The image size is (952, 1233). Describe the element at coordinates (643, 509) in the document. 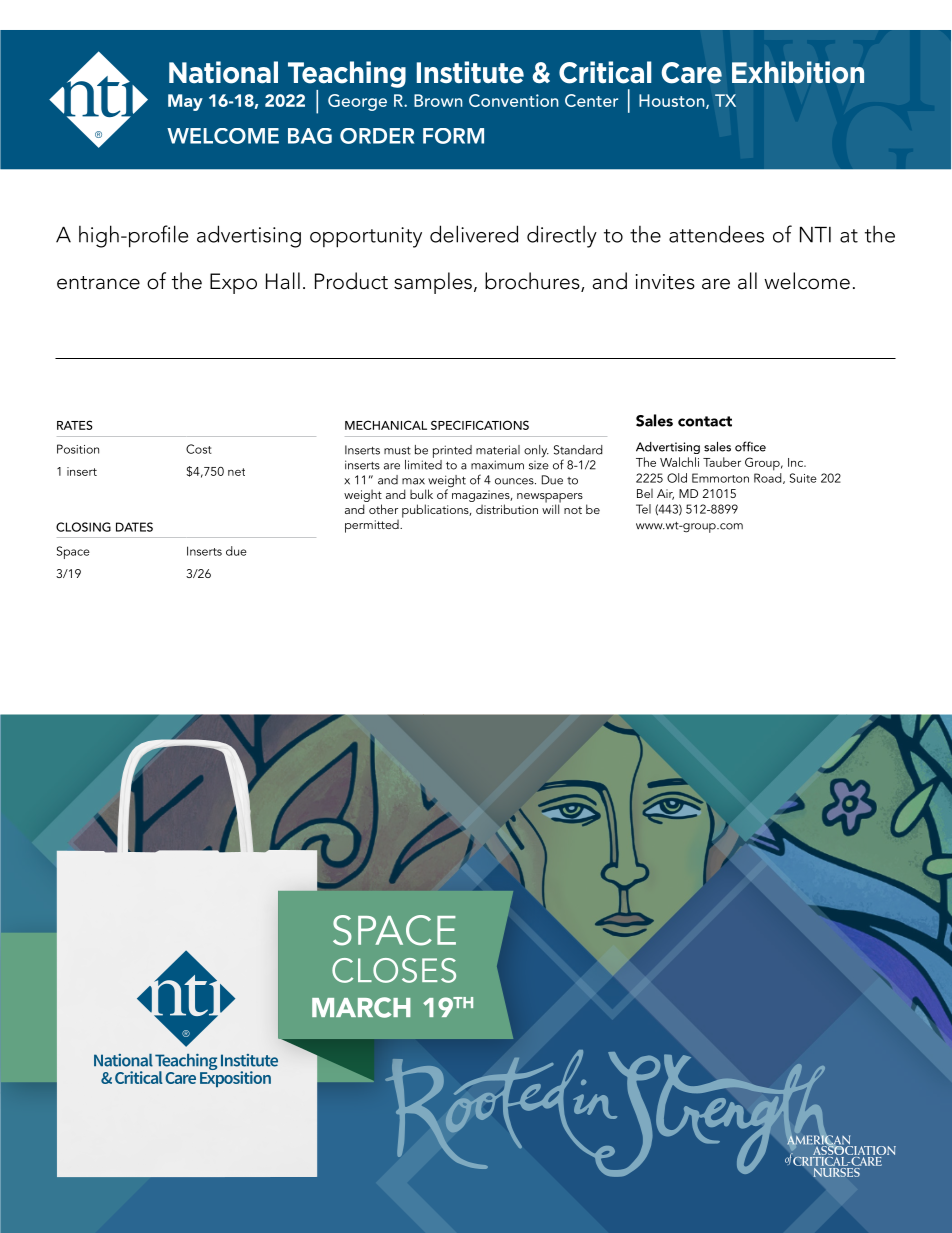

I see `Tel` at that location.
